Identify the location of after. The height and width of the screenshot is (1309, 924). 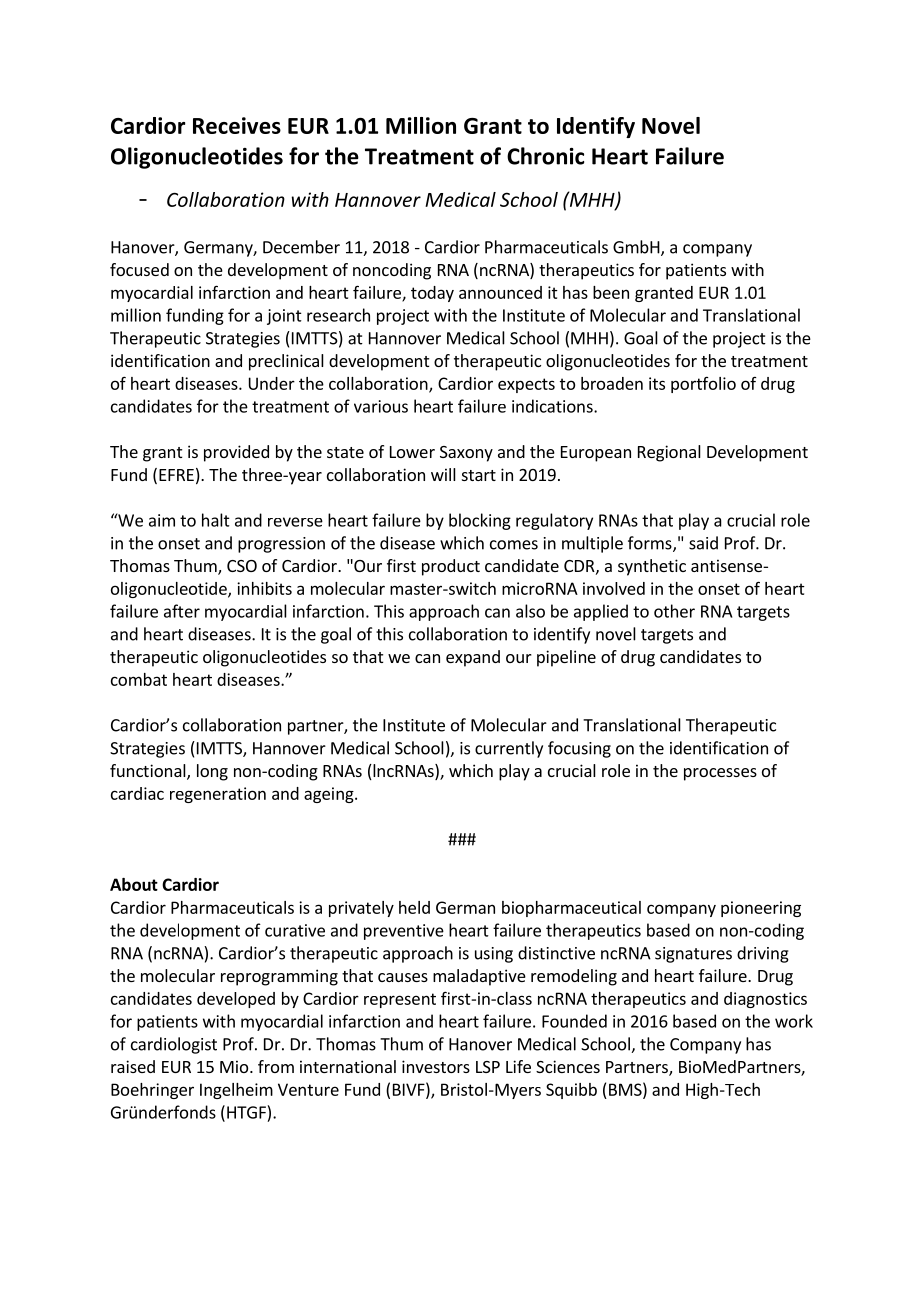
(182, 611).
